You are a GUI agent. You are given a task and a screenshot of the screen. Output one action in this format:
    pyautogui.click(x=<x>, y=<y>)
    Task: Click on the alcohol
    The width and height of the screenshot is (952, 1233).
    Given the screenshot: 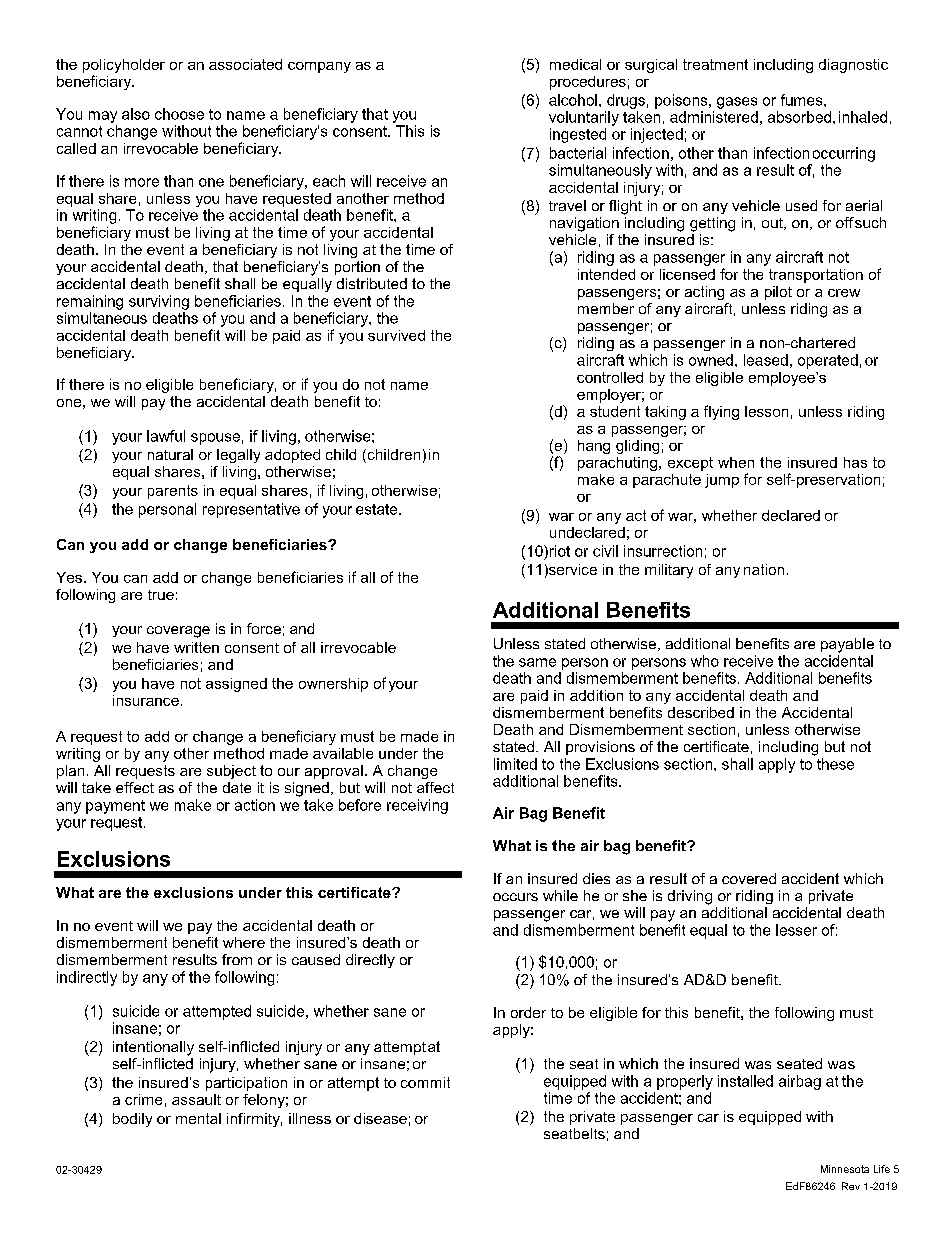 What is the action you would take?
    pyautogui.click(x=573, y=100)
